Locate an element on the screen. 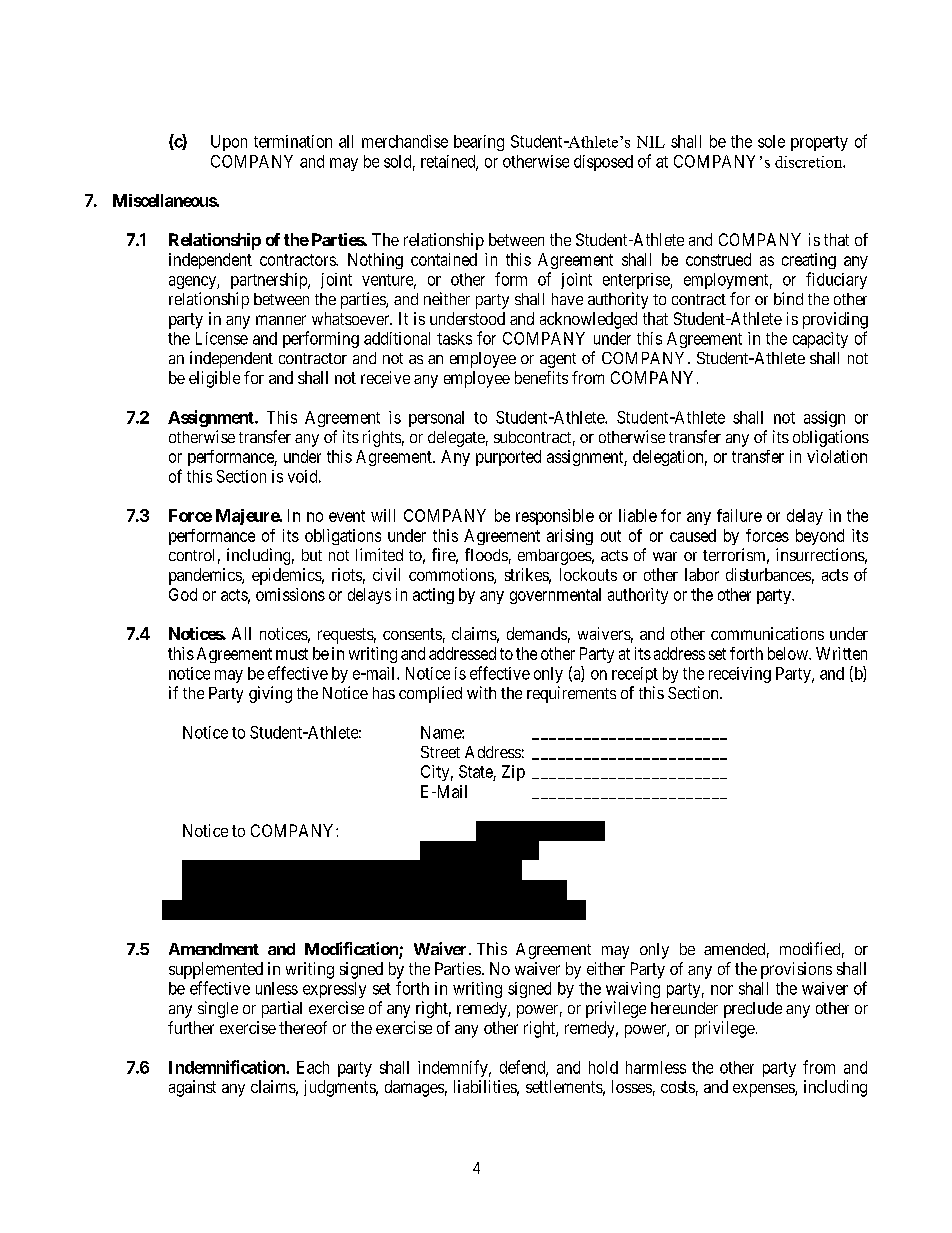 The width and height of the screenshot is (952, 1233). hold is located at coordinates (603, 1067).
